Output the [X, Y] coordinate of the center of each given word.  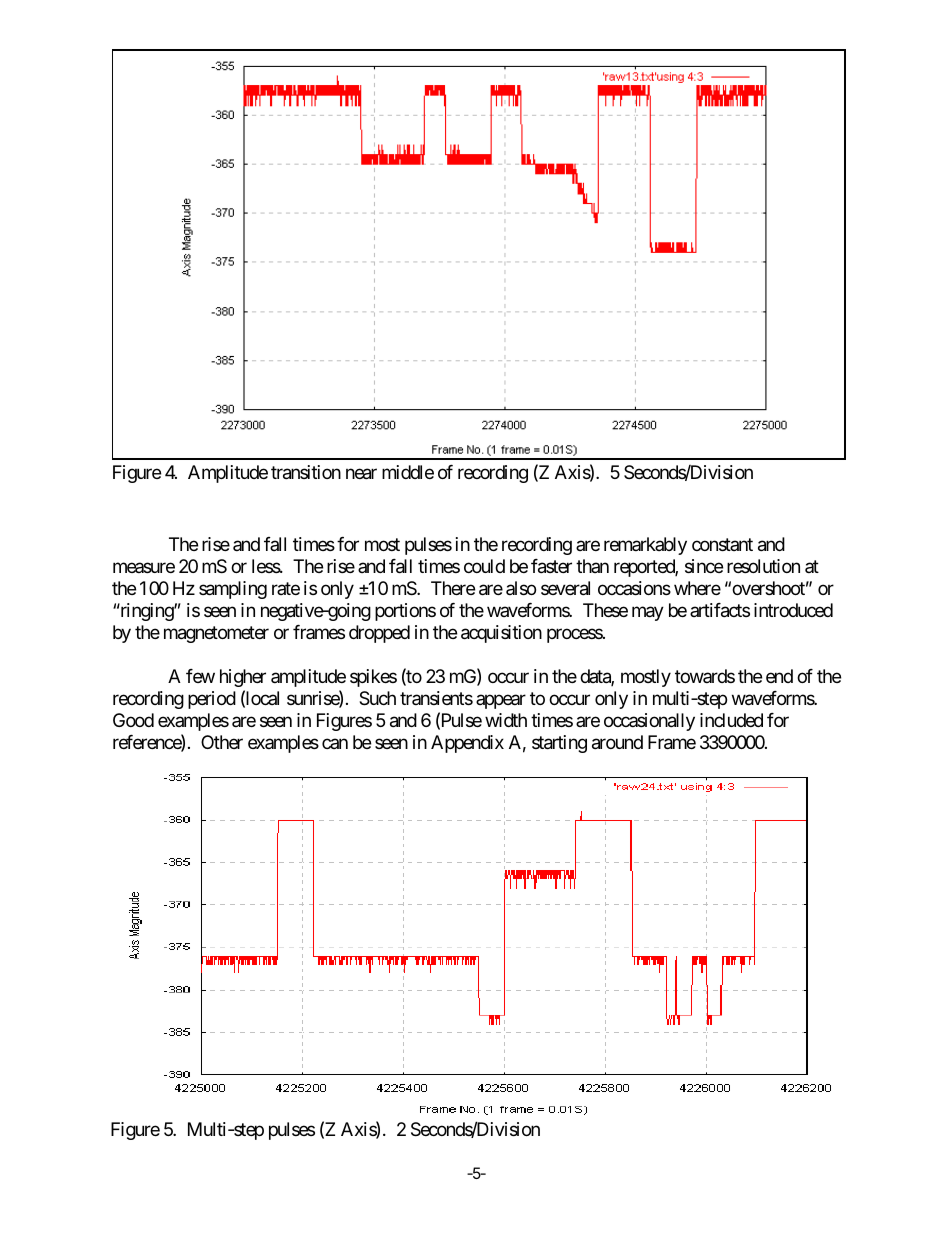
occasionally [649, 722]
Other [222, 742]
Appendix [467, 744]
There [453, 588]
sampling [233, 590]
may [648, 614]
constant [722, 544]
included [731, 720]
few [200, 676]
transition [306, 472]
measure [144, 567]
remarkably [645, 546]
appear [501, 702]
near [361, 474]
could [484, 566]
